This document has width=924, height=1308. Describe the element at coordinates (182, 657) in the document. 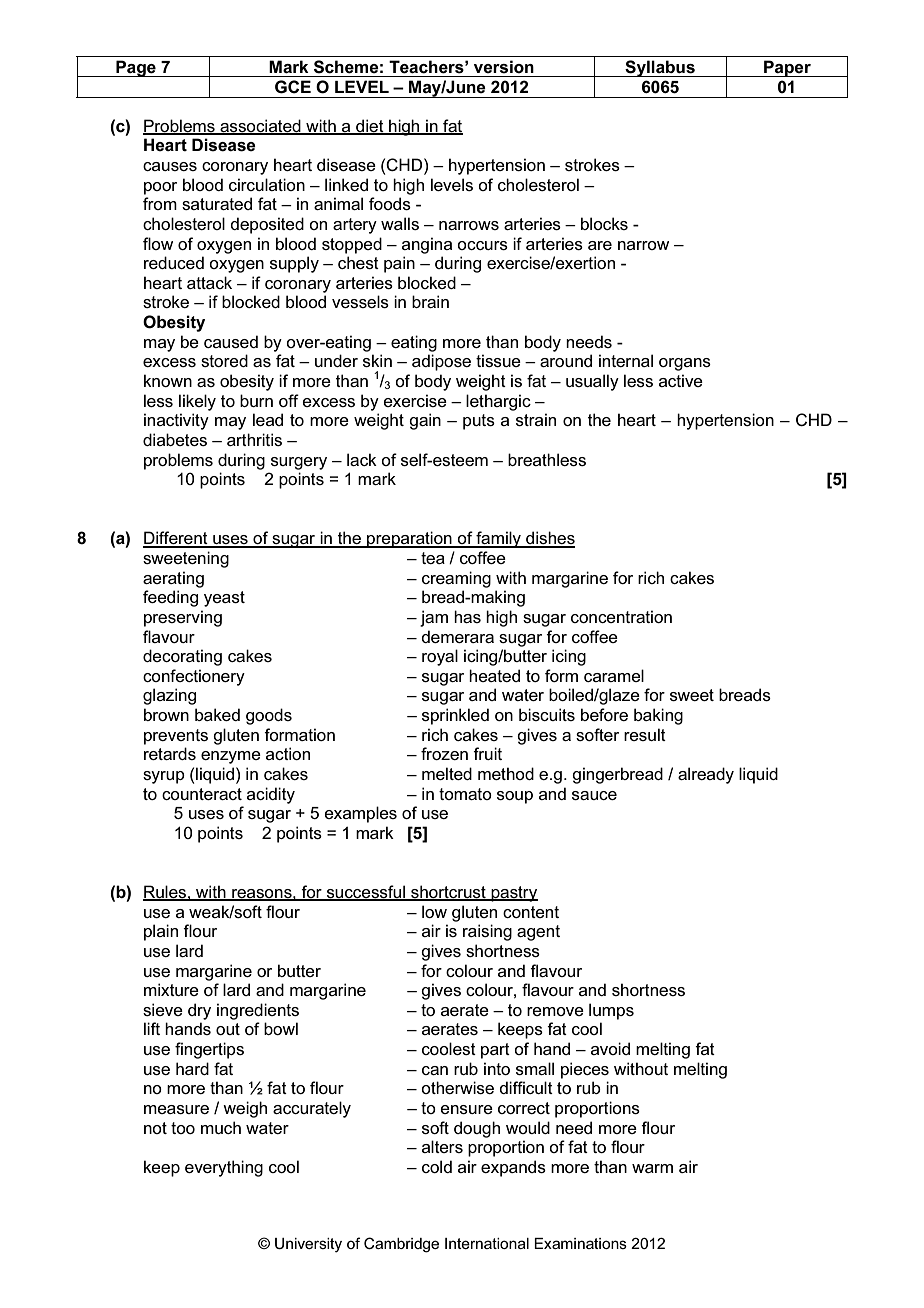

I see `decorating` at that location.
